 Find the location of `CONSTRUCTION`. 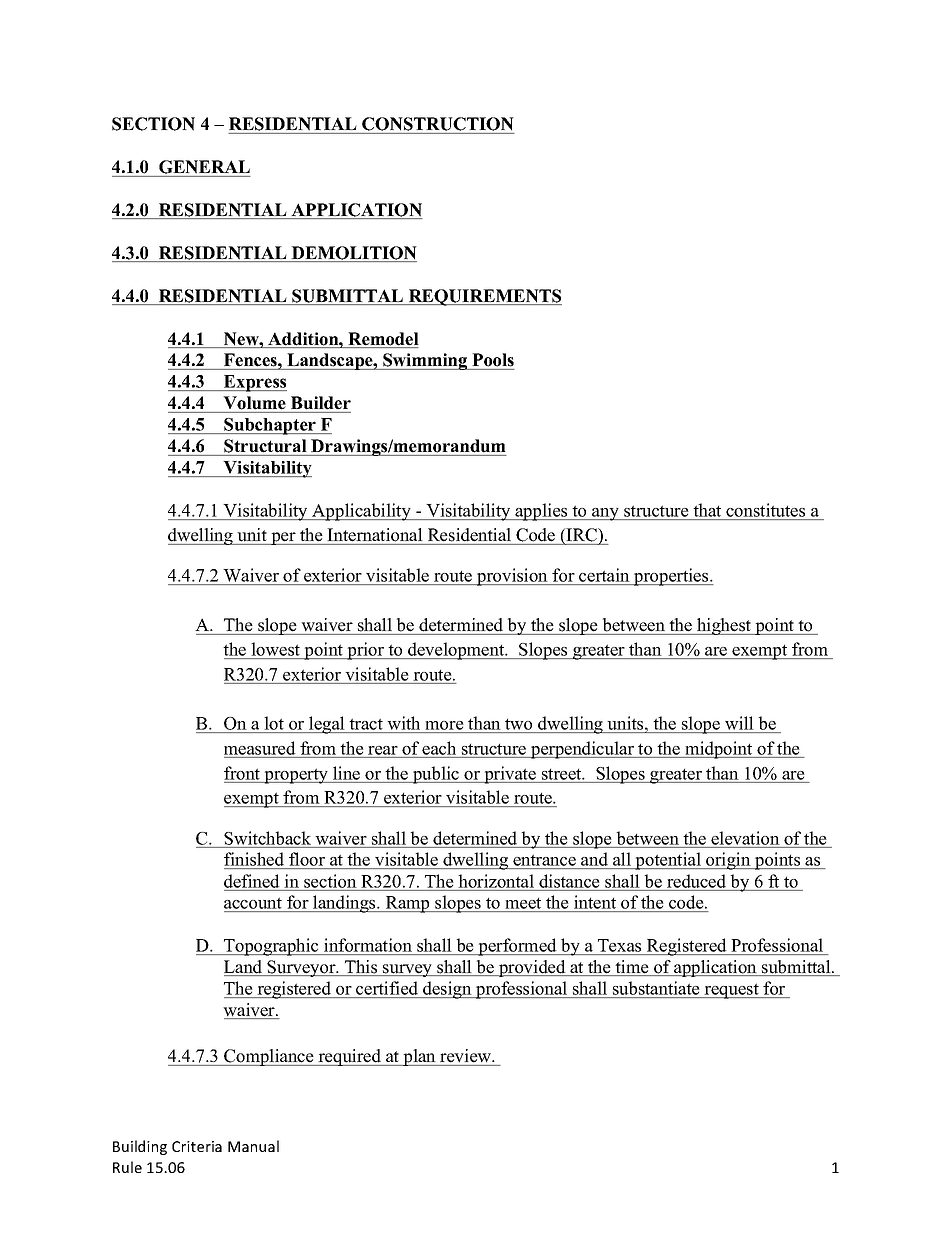

CONSTRUCTION is located at coordinates (438, 124).
